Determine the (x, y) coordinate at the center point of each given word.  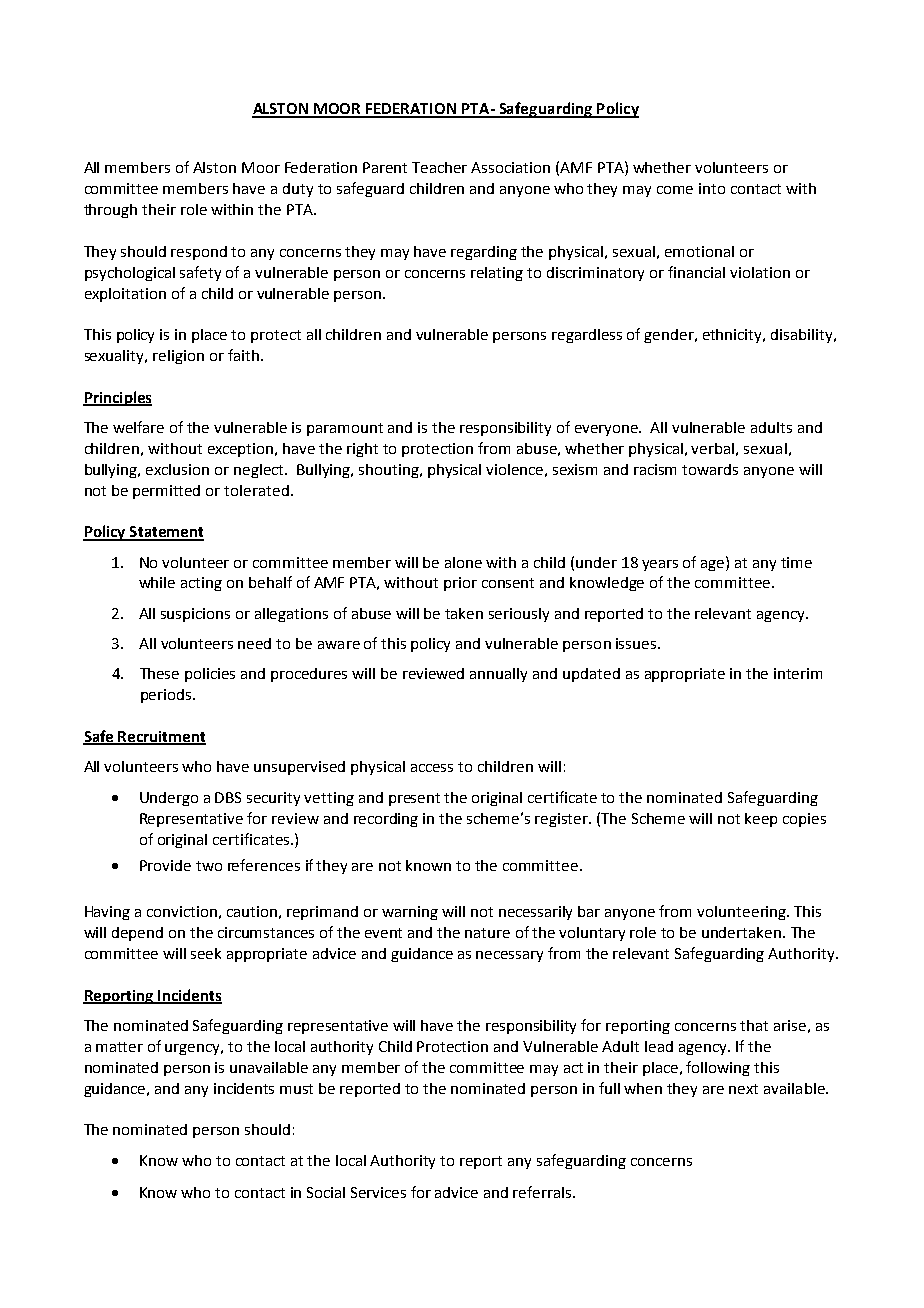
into (712, 188)
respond (199, 253)
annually (498, 675)
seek (206, 953)
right (362, 450)
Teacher (439, 167)
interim (798, 673)
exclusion (177, 469)
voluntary (592, 934)
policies (210, 675)
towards (710, 469)
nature (487, 933)
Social (326, 1192)
